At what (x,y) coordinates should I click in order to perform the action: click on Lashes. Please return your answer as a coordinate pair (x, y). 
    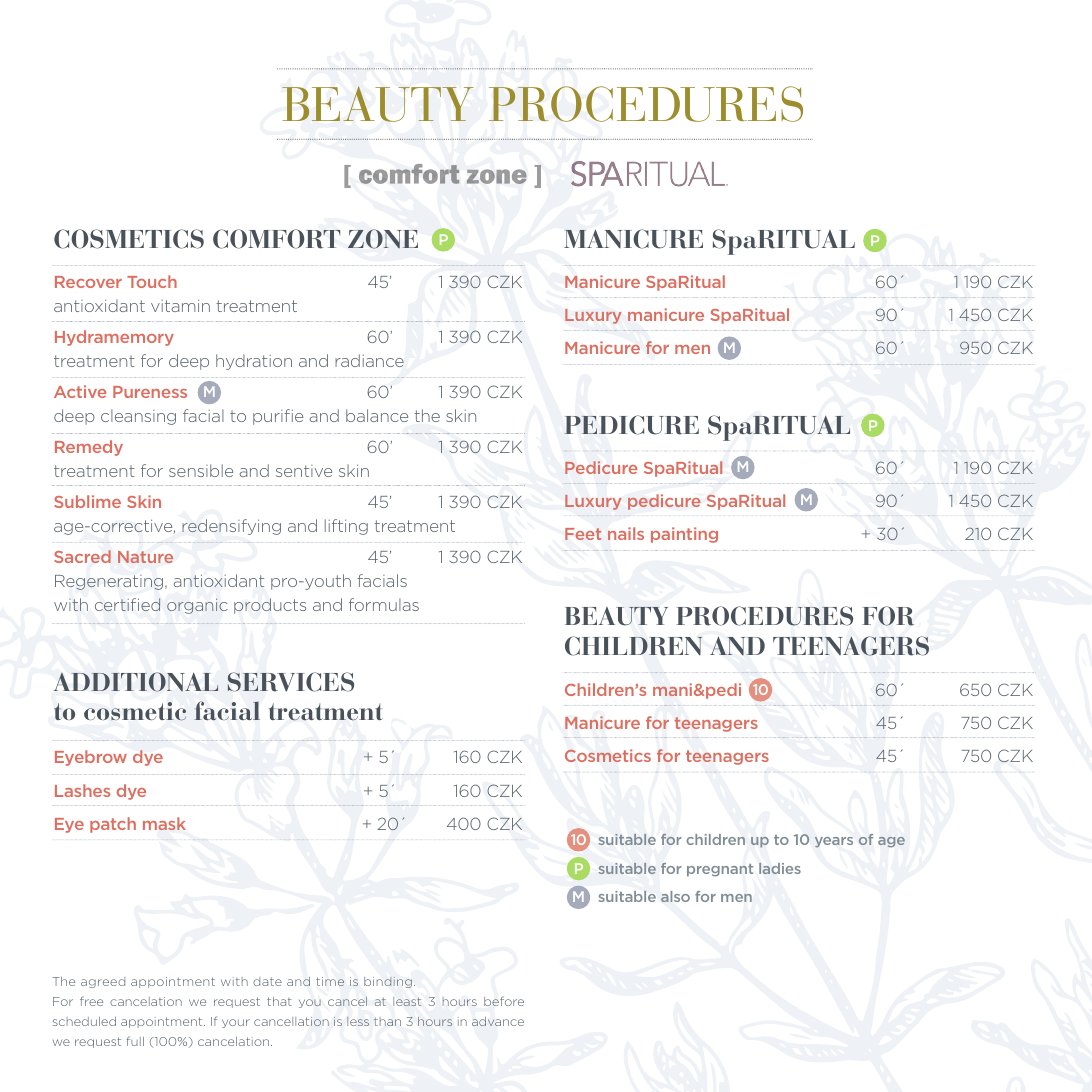
    Looking at the image, I should click on (82, 790).
